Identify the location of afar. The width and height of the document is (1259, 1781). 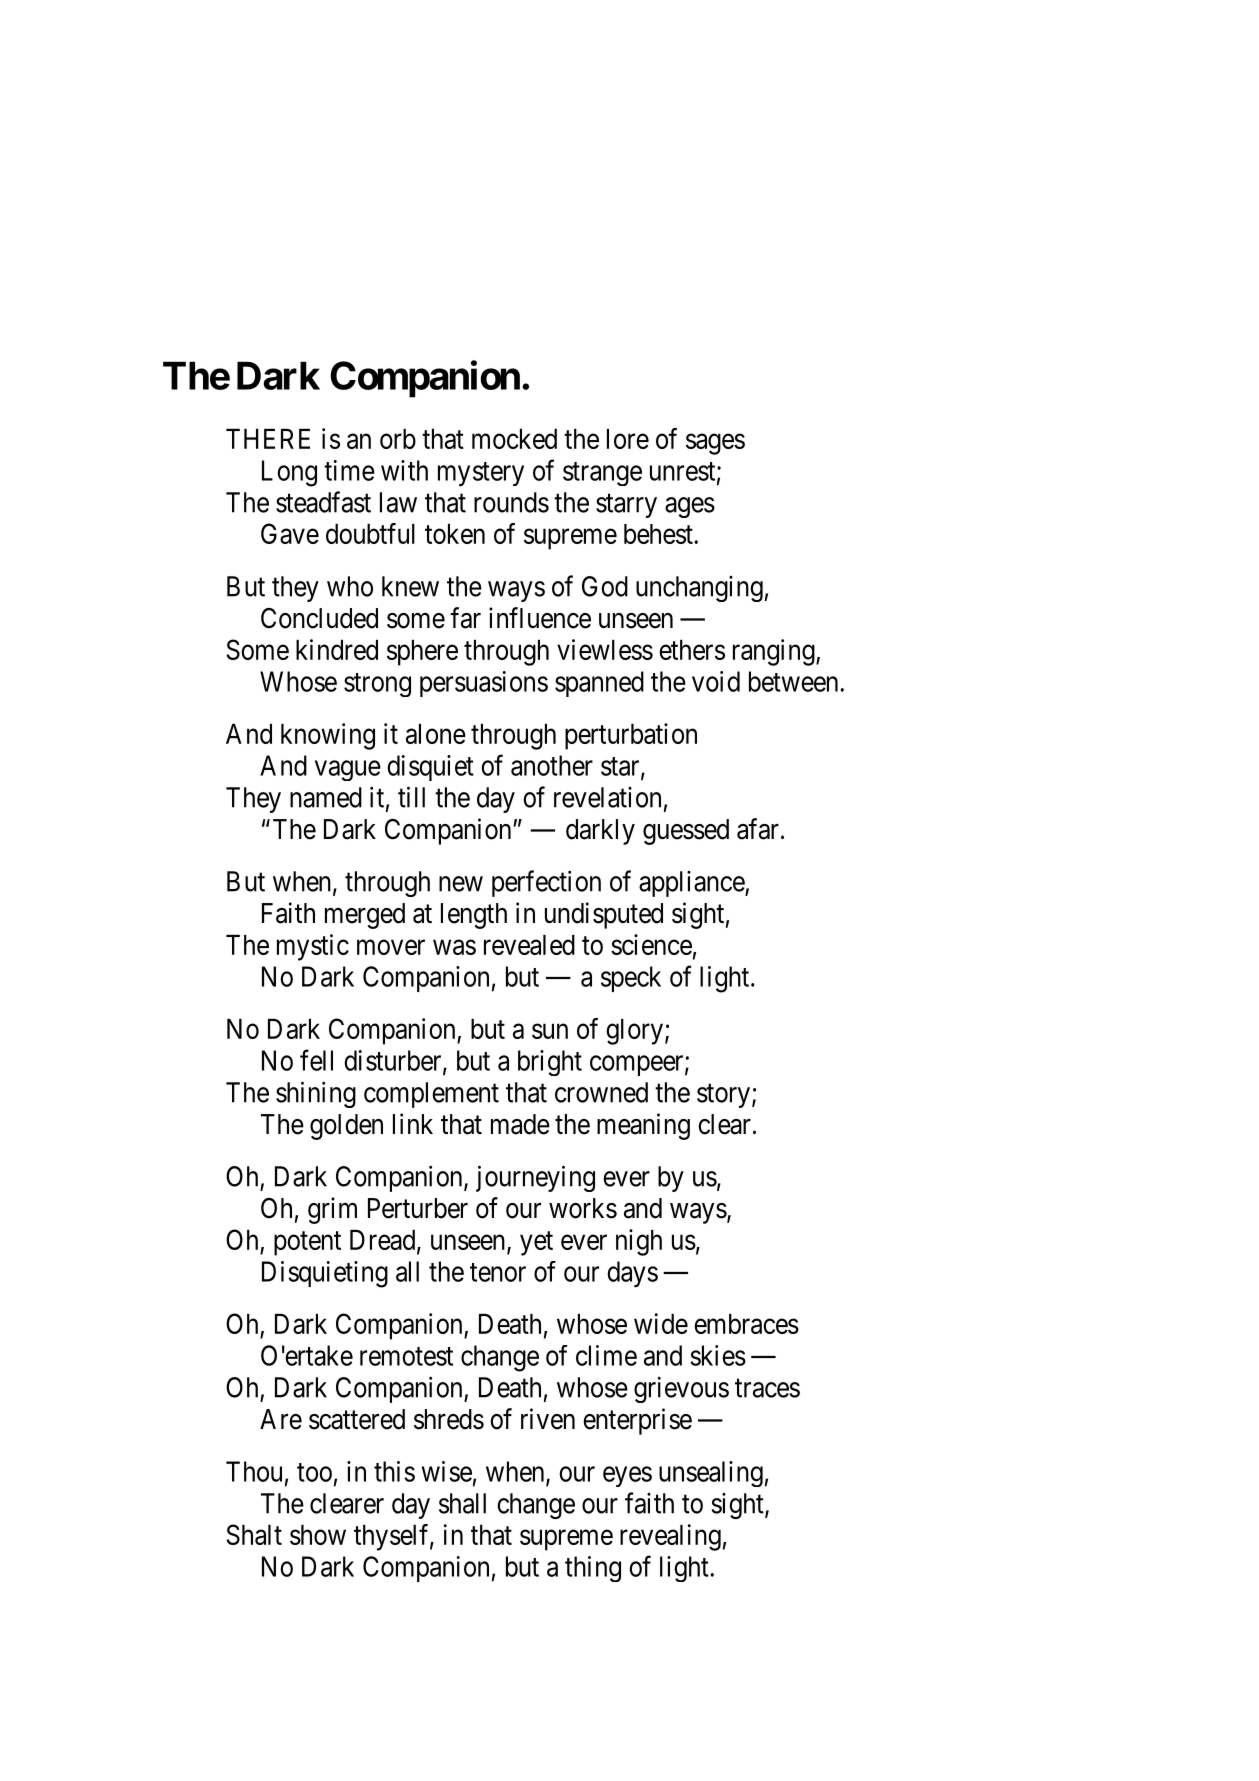
(759, 829).
